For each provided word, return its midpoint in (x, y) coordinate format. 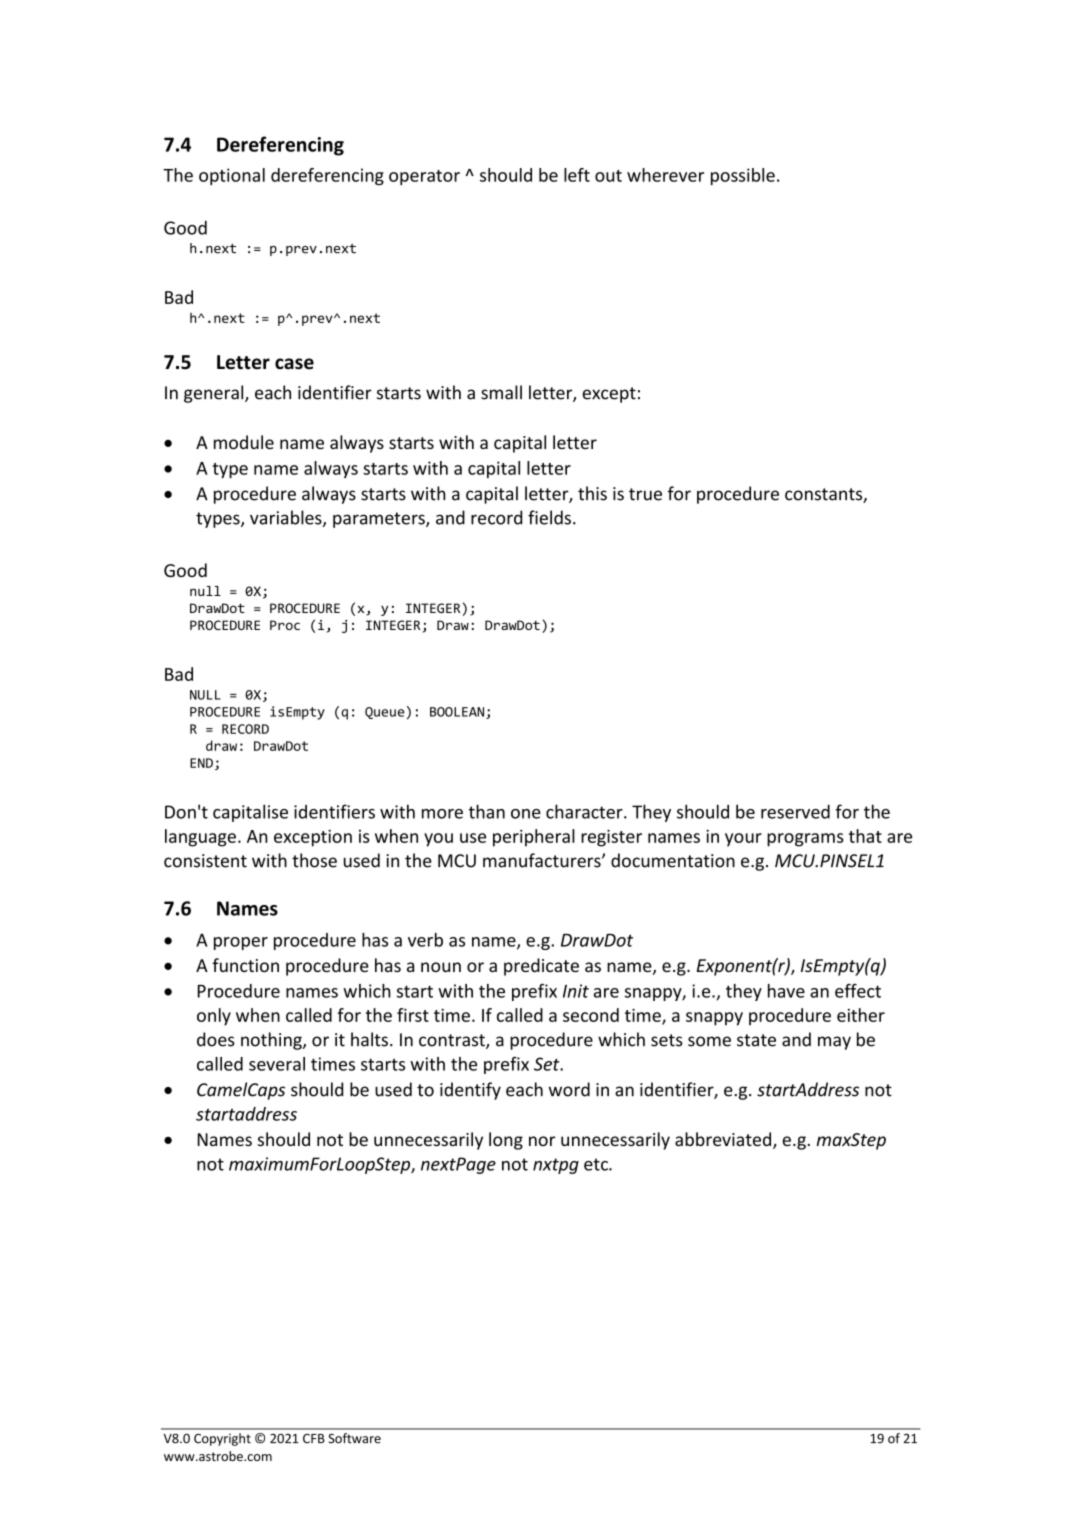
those (314, 860)
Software (355, 1438)
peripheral (534, 838)
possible (743, 176)
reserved (795, 811)
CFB (314, 1439)
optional (232, 176)
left (577, 175)
